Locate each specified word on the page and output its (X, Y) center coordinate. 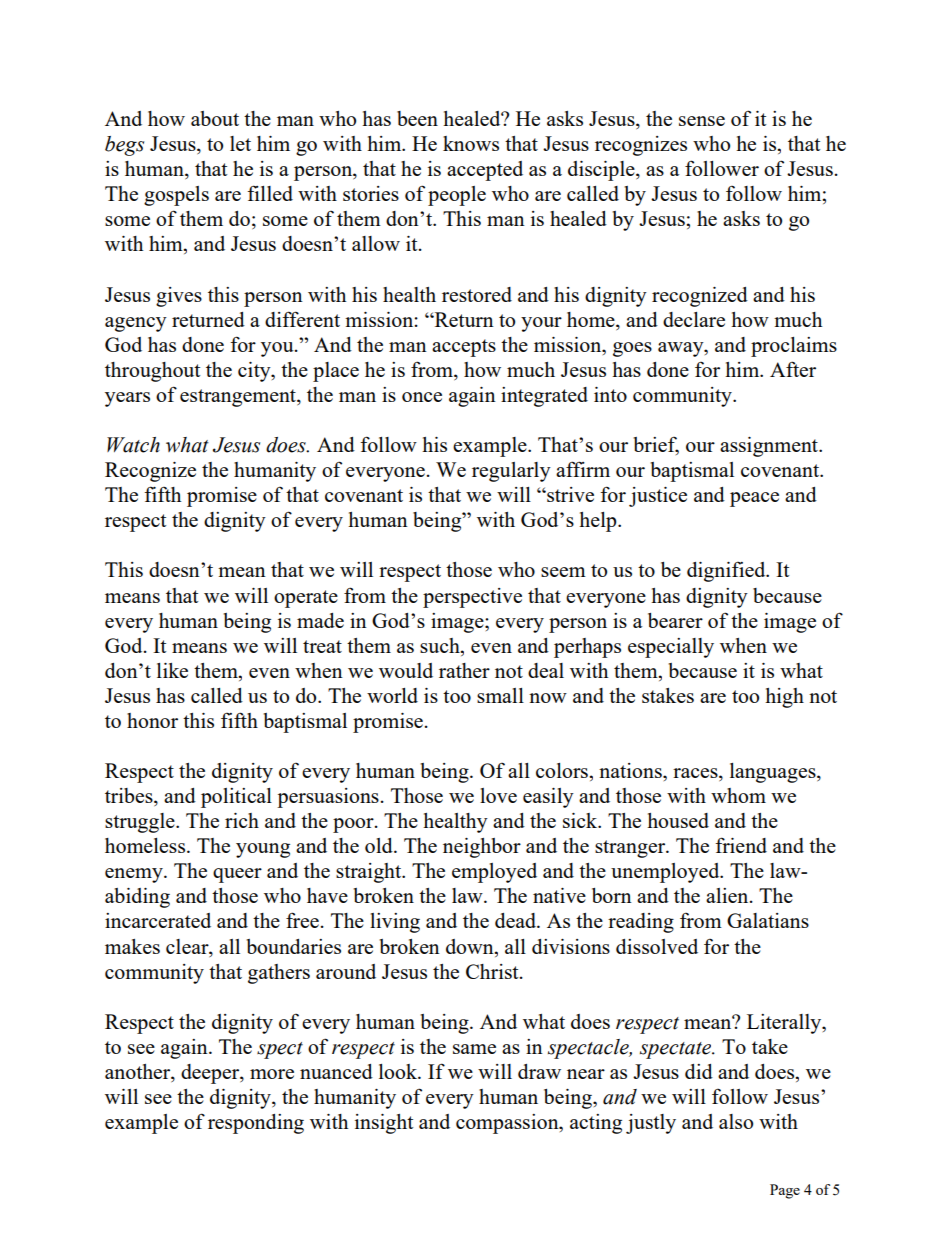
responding (256, 1124)
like (172, 670)
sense (702, 121)
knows (471, 143)
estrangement (239, 398)
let (240, 143)
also (736, 1121)
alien (728, 895)
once (422, 397)
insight (384, 1124)
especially (671, 648)
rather (464, 670)
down (471, 946)
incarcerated (158, 920)
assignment (770, 447)
